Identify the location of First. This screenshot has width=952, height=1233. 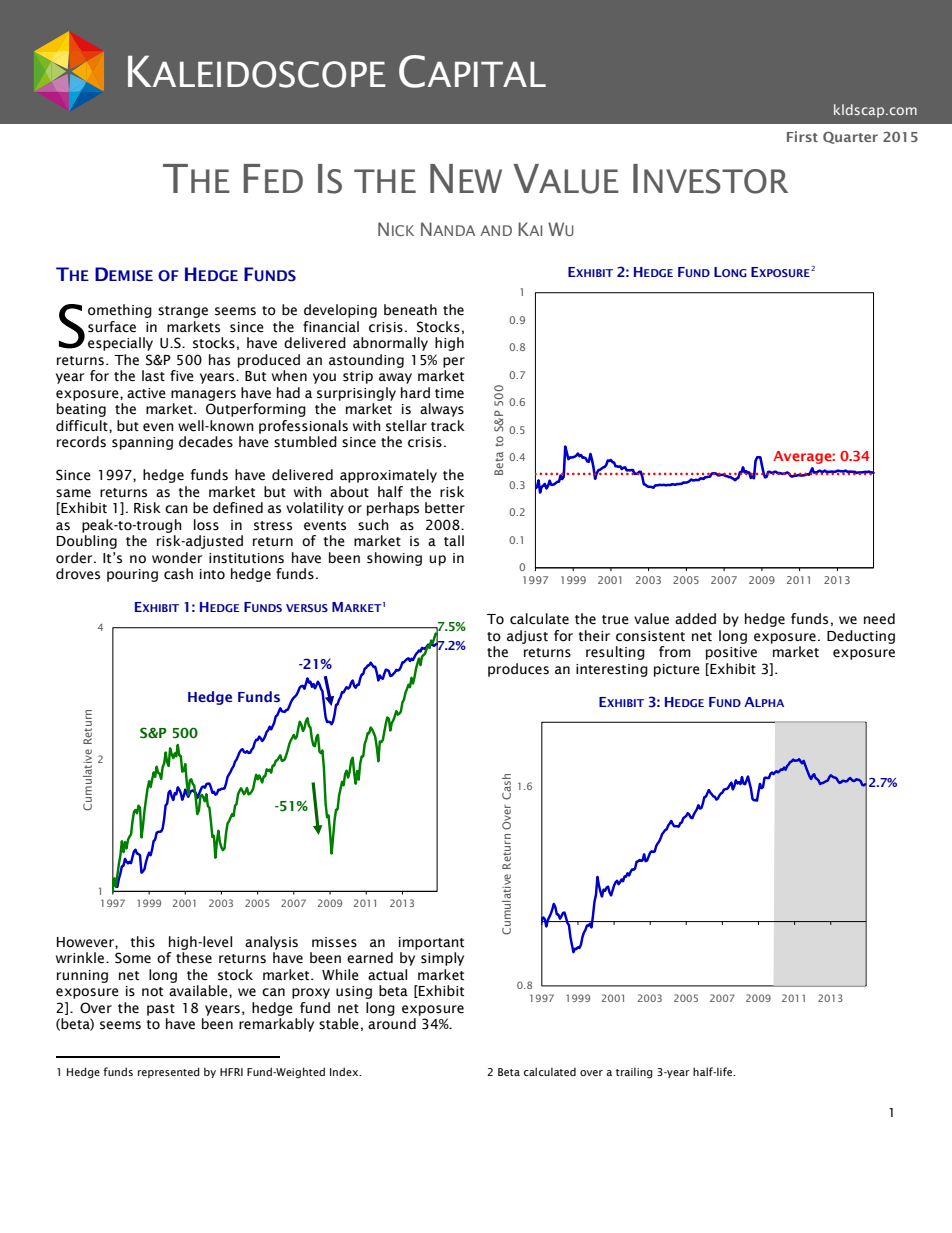
(802, 136).
